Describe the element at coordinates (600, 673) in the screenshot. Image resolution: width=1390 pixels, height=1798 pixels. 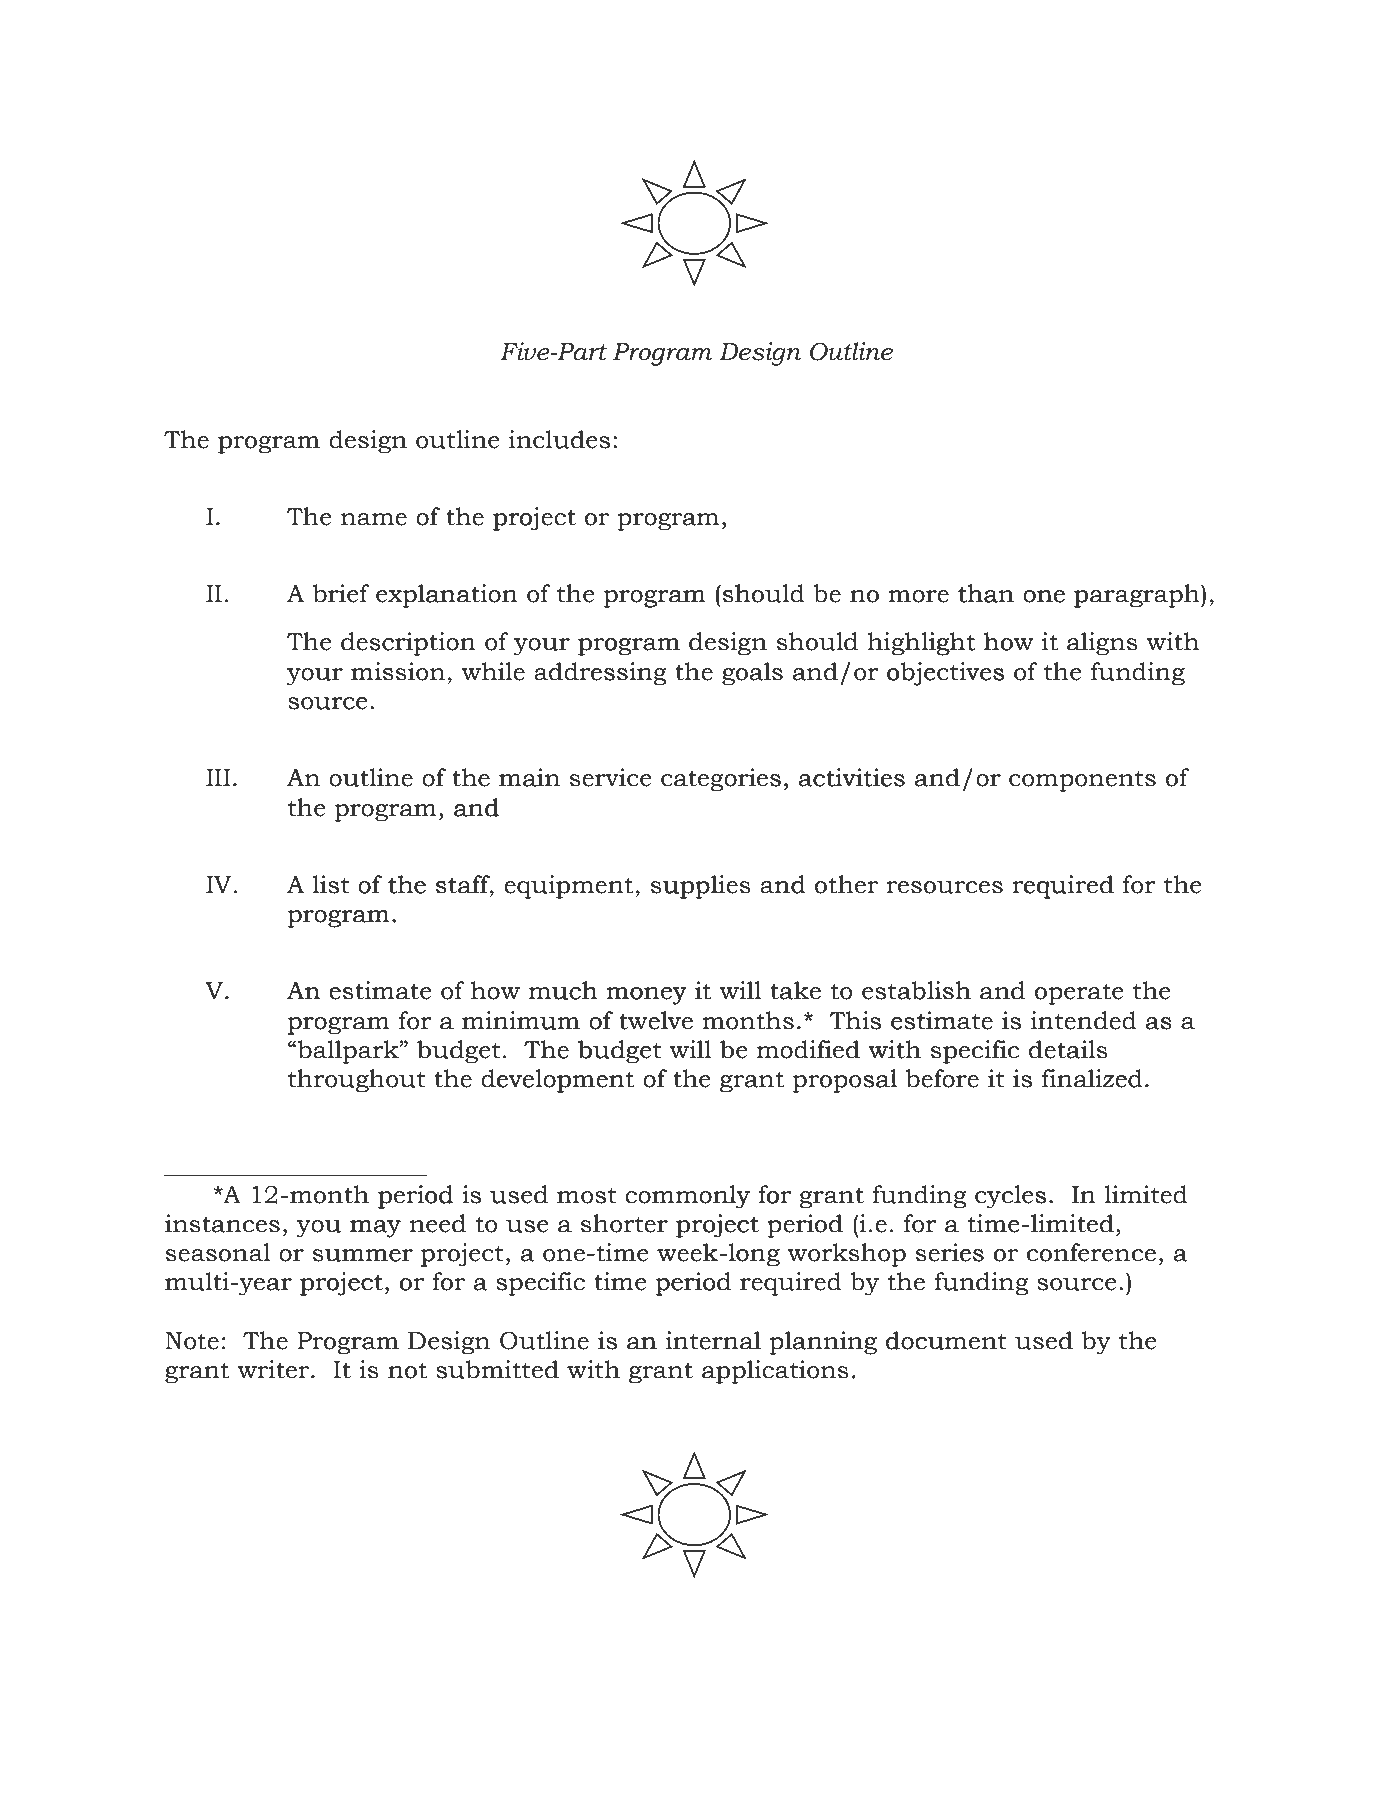
I see `addressing` at that location.
